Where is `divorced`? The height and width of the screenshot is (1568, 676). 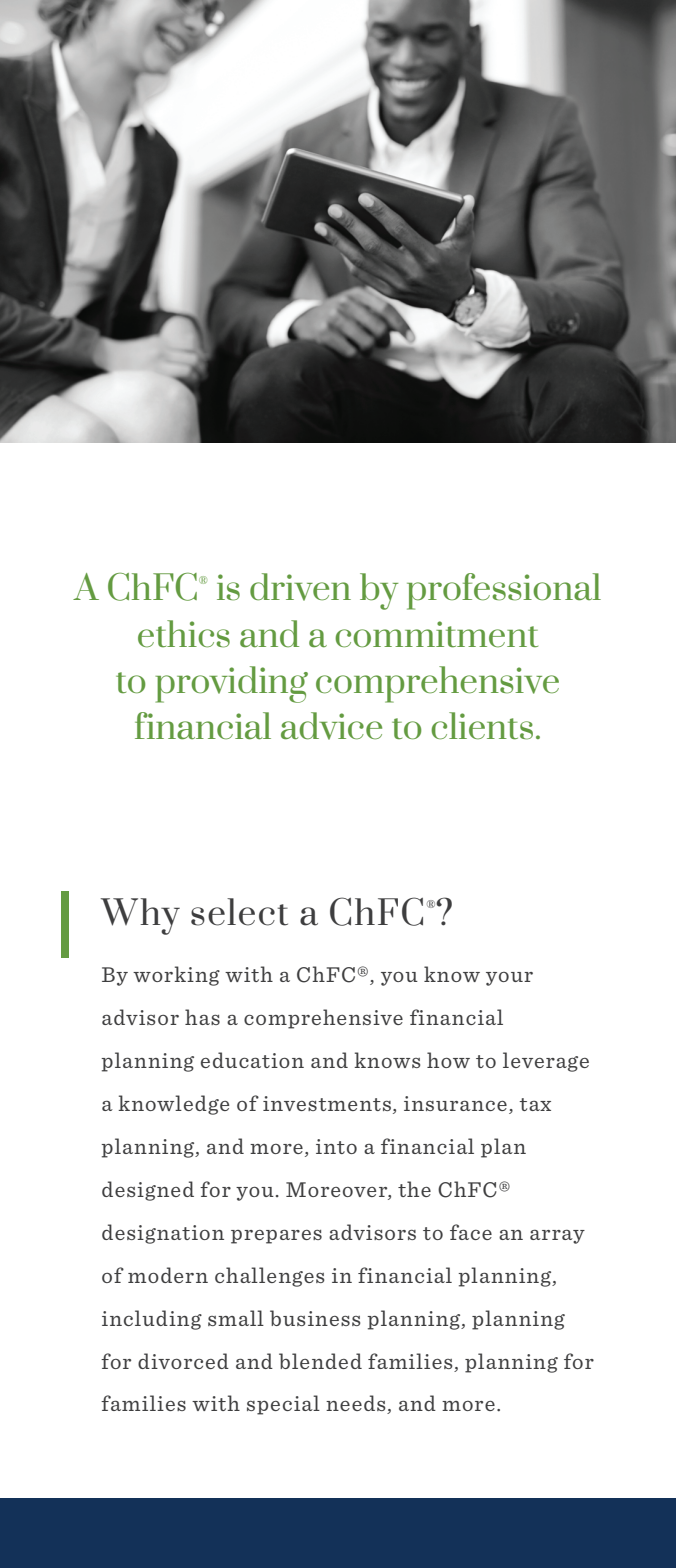
divorced is located at coordinates (183, 1361).
